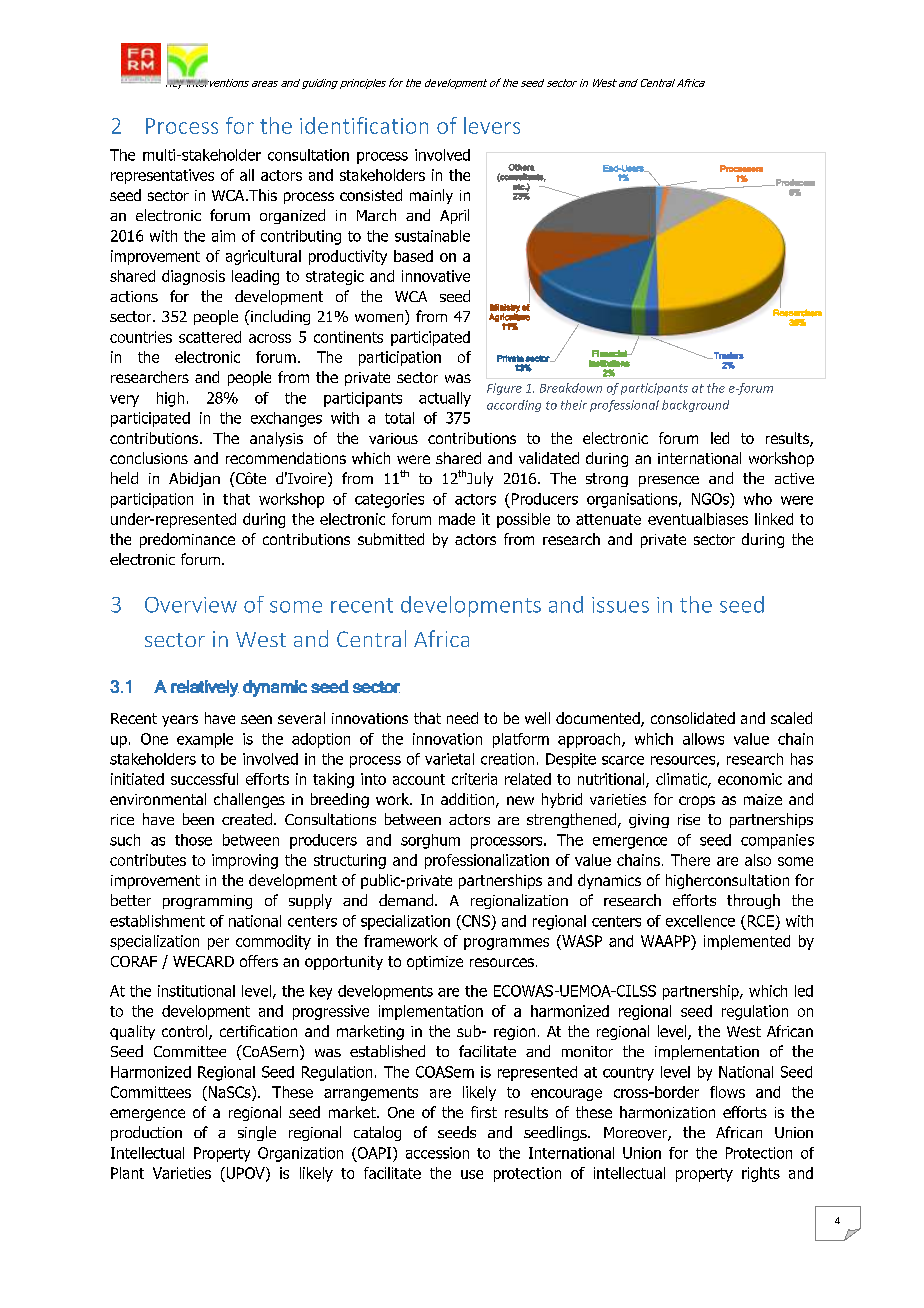 This screenshot has height=1308, width=924. What do you see at coordinates (774, 519) in the screenshot?
I see `linked` at bounding box center [774, 519].
